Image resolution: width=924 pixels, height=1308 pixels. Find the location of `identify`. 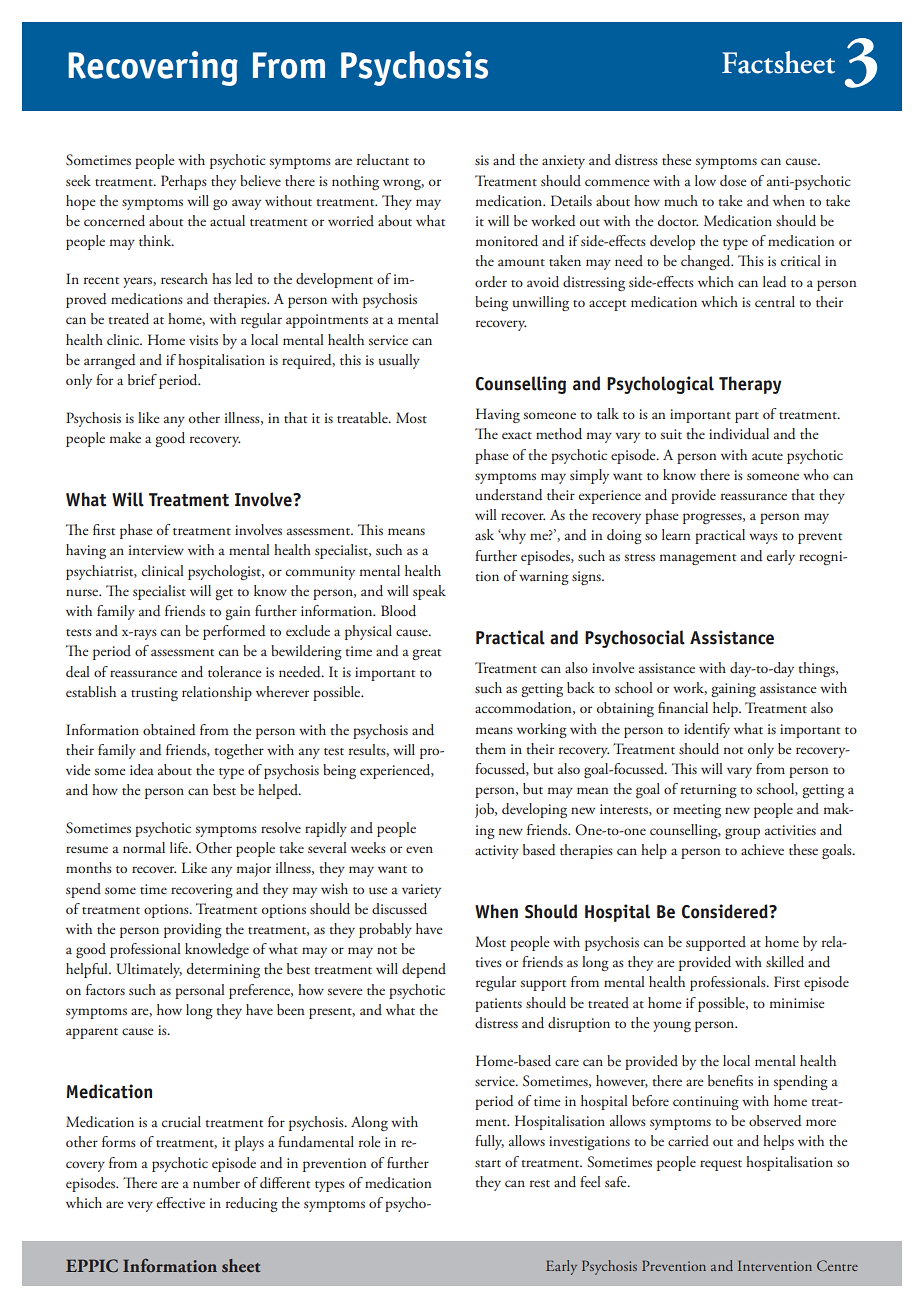

identify is located at coordinates (707, 730).
